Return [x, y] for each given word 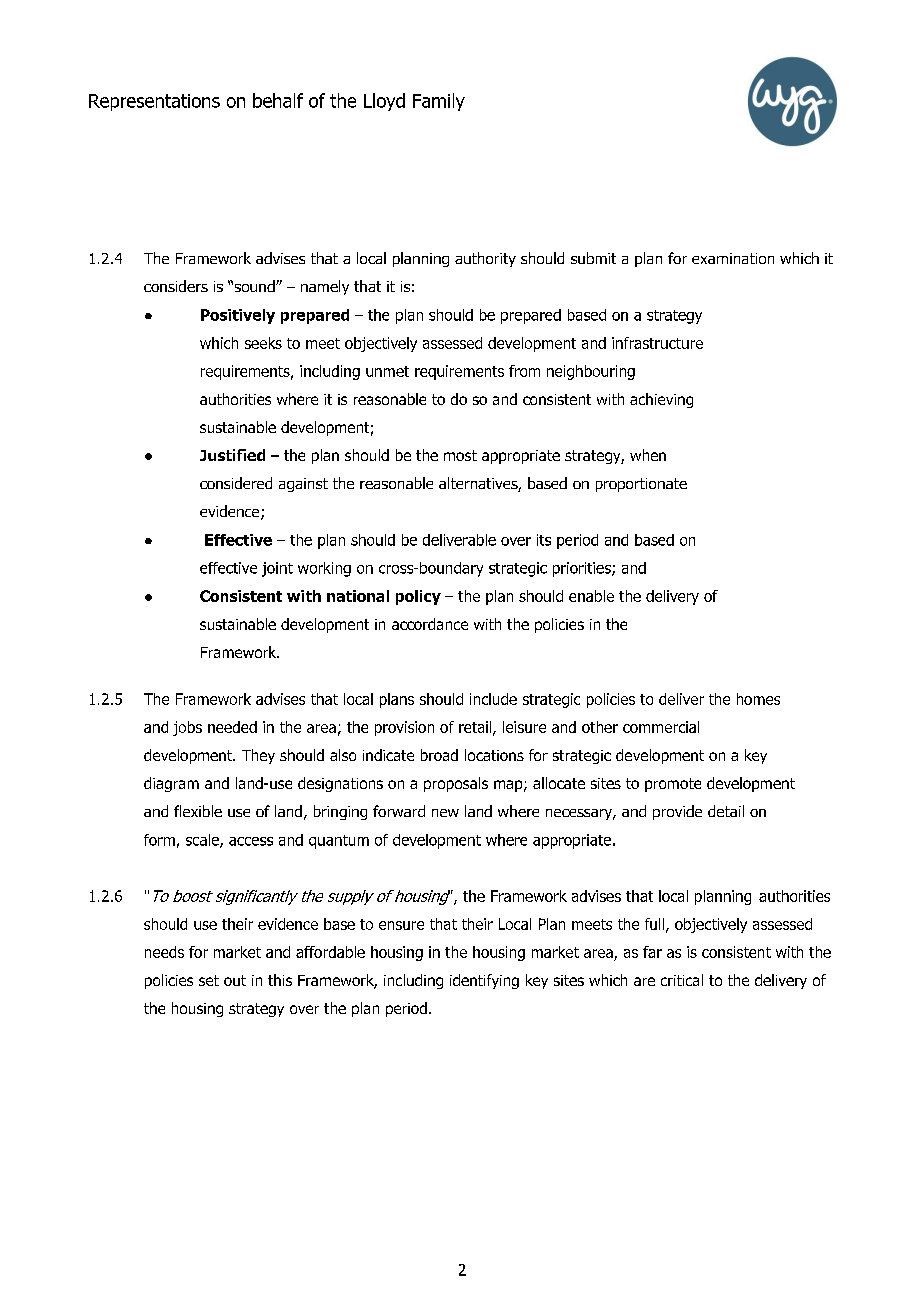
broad [439, 755]
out [235, 980]
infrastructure [657, 343]
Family [439, 102]
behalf [278, 100]
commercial [661, 727]
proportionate [641, 485]
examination [733, 258]
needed [232, 727]
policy [418, 597]
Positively [238, 316]
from [524, 371]
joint [277, 569]
